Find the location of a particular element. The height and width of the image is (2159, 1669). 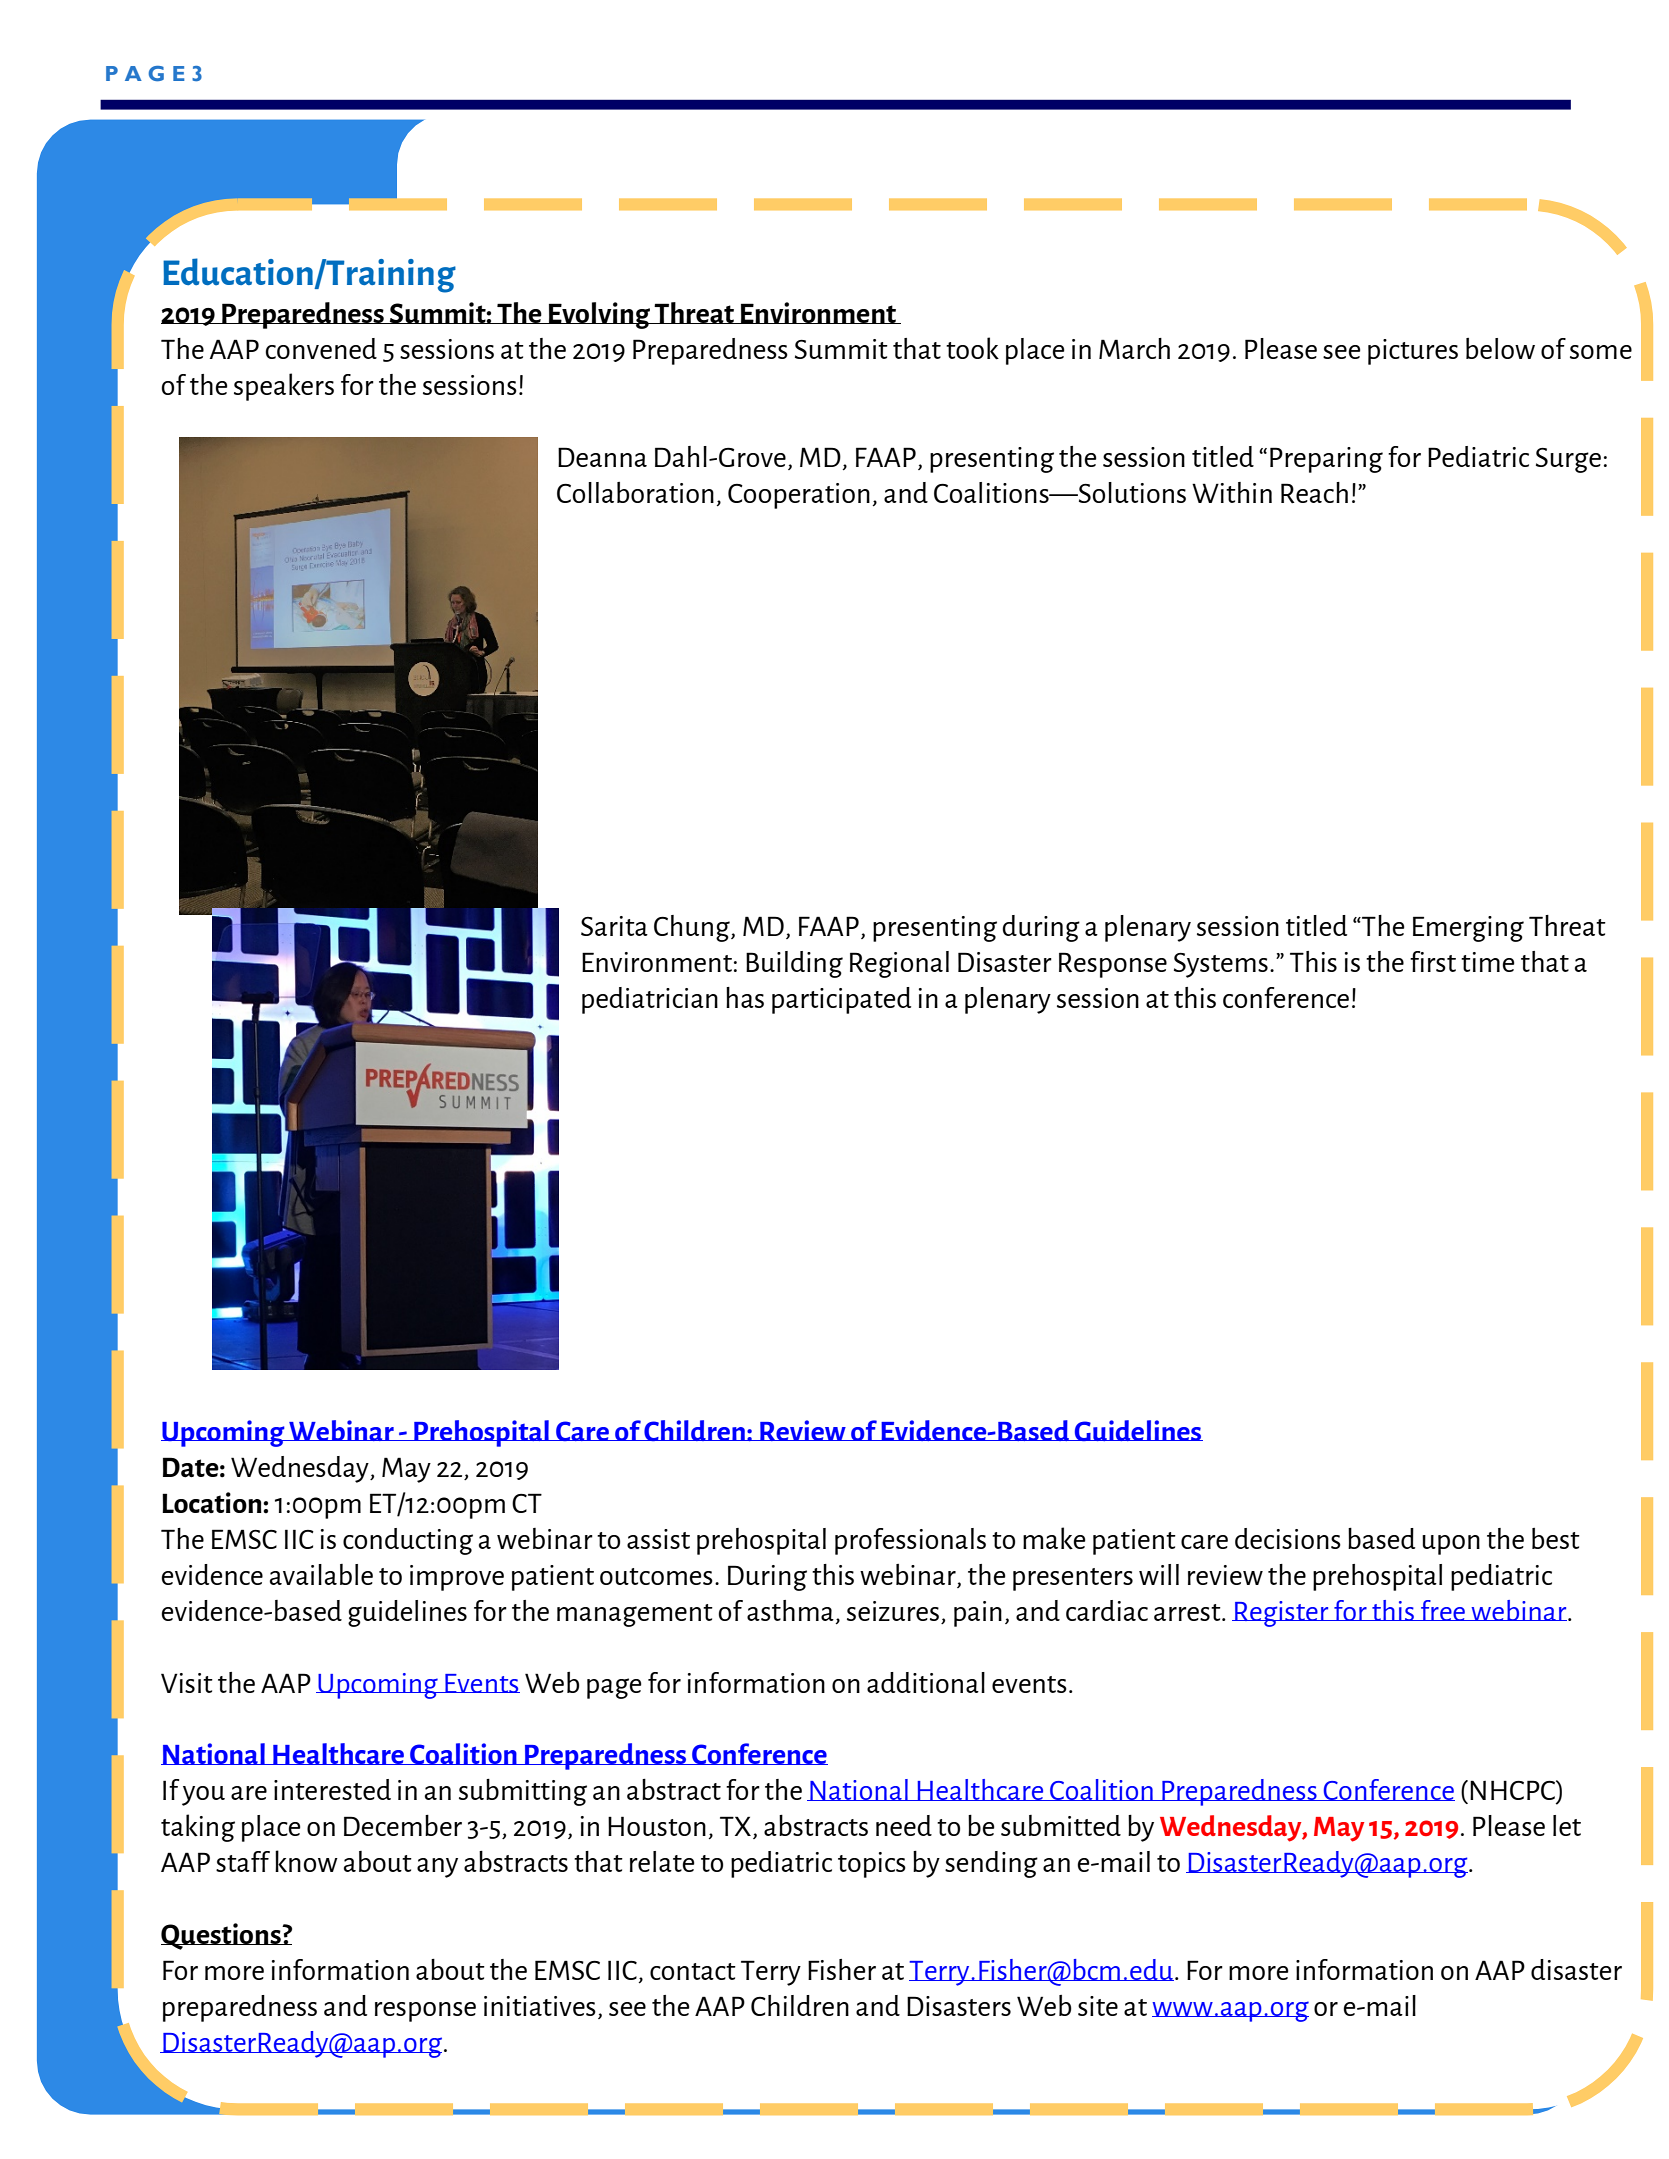

pictures is located at coordinates (1413, 352).
